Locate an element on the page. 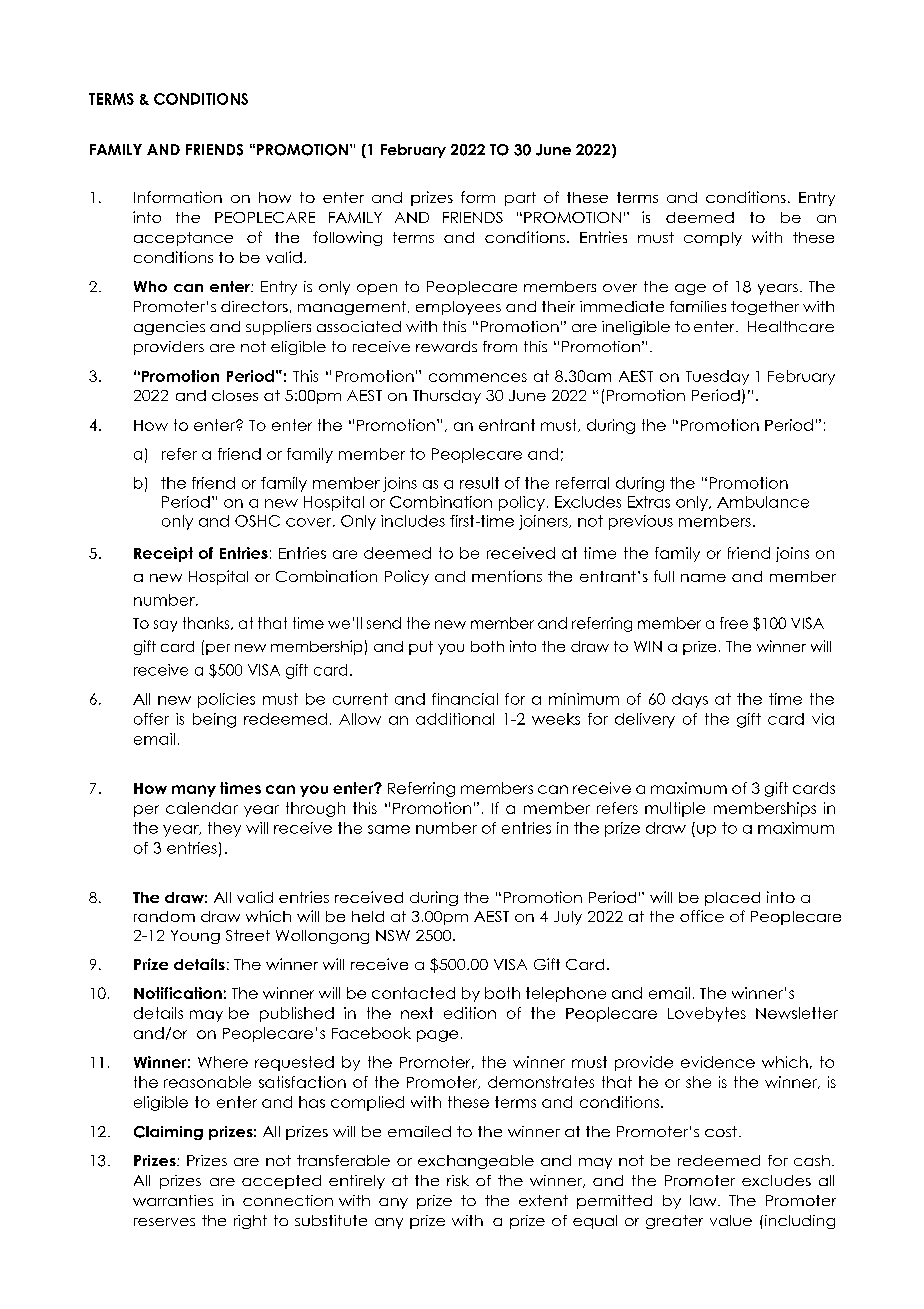 Image resolution: width=924 pixels, height=1309 pixels. part is located at coordinates (520, 199).
